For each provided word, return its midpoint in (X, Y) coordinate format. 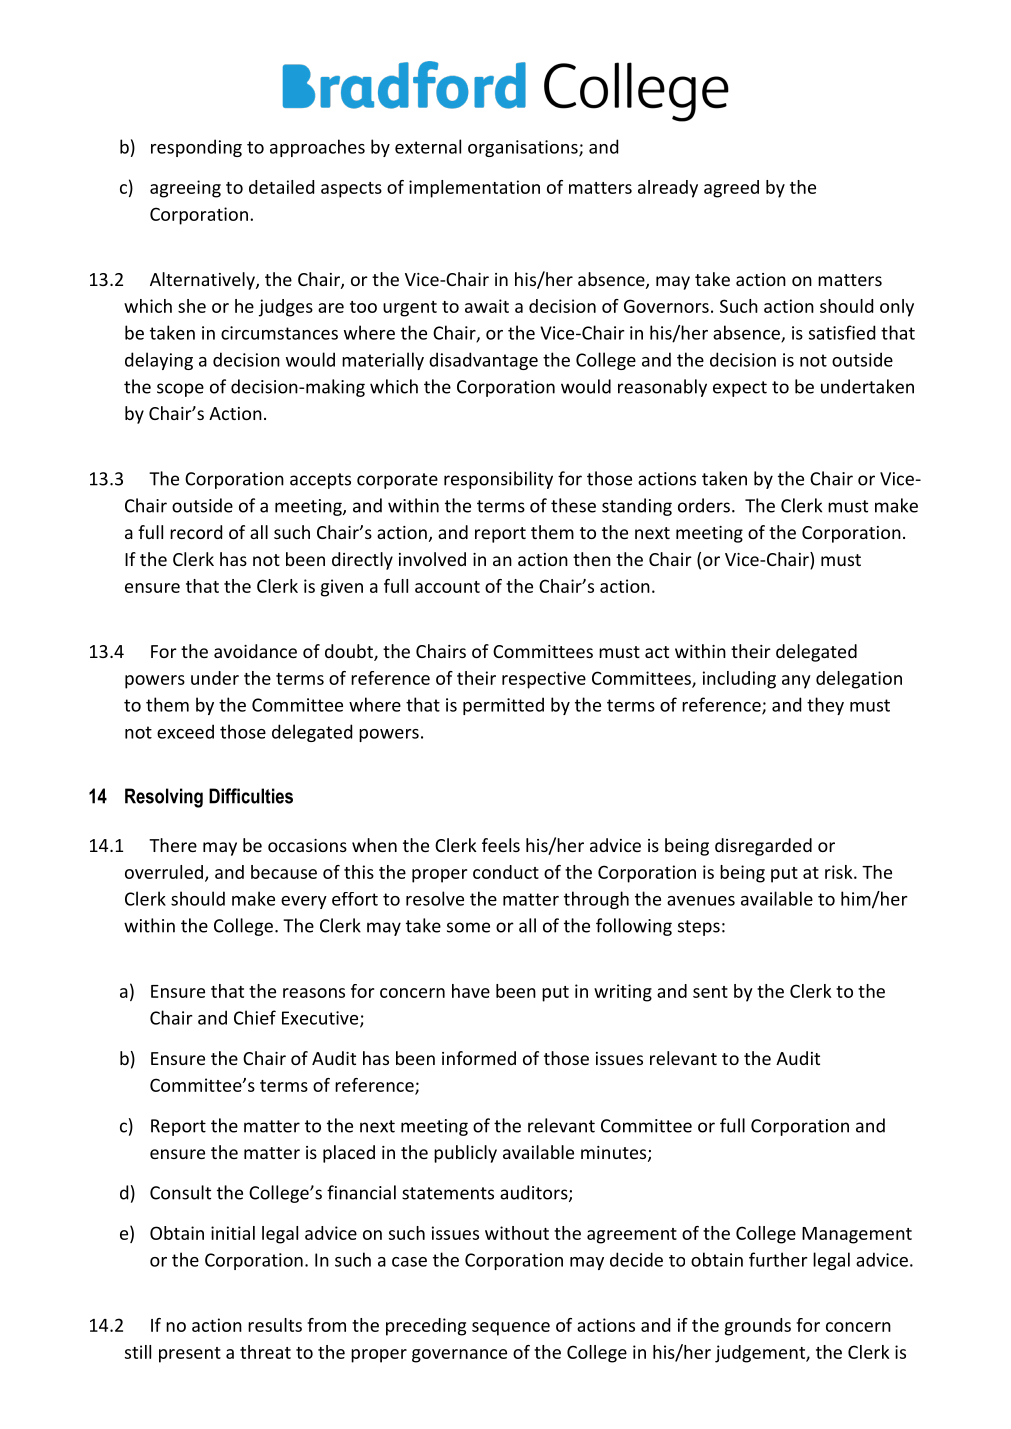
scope (180, 390)
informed (479, 1058)
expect (740, 389)
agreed (731, 189)
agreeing (185, 189)
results (275, 1325)
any (796, 682)
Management (857, 1235)
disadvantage (483, 361)
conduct (506, 872)
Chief (255, 1017)
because (284, 872)
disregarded (763, 847)
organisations (524, 148)
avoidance (255, 651)
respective (544, 680)
